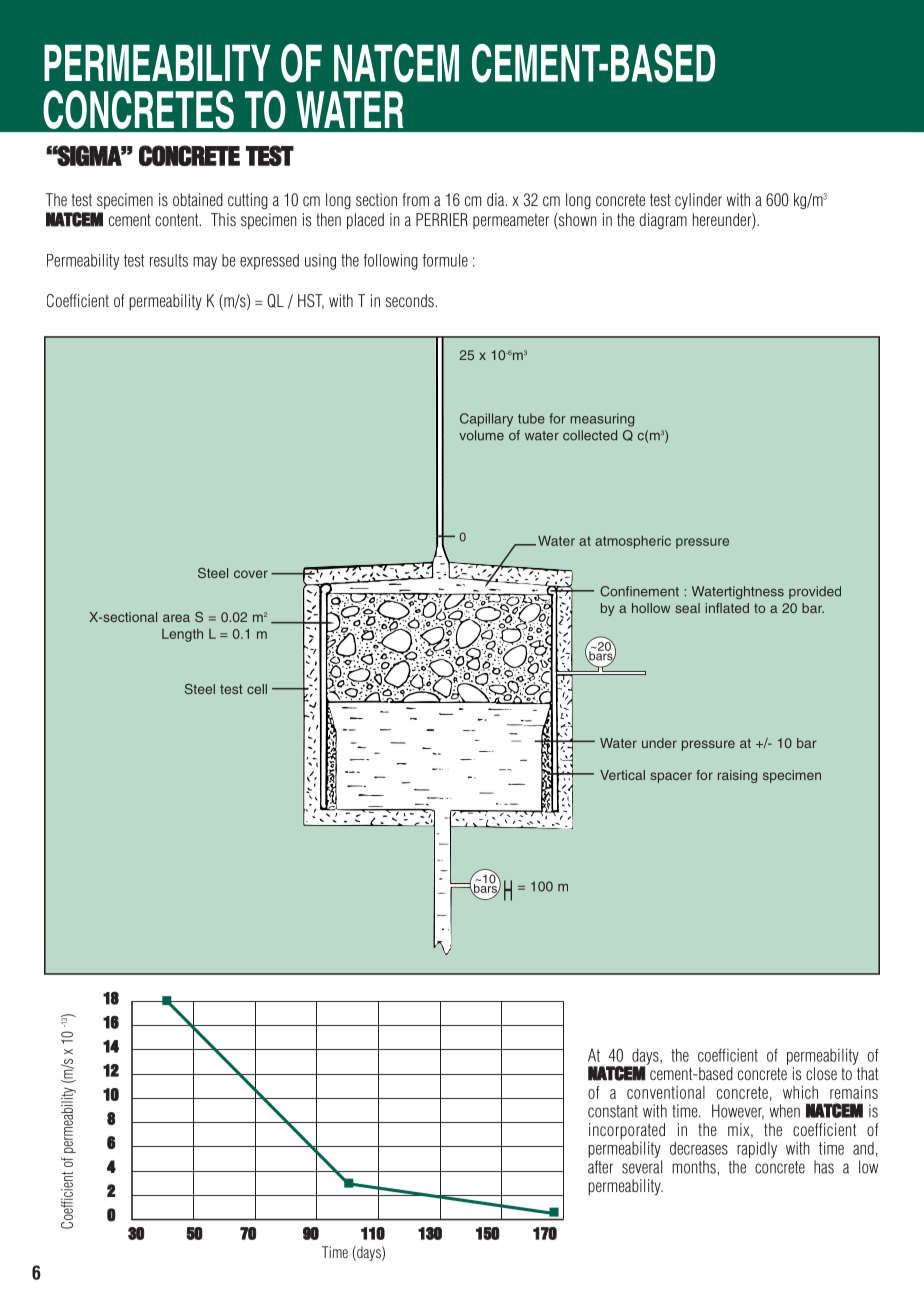 This image has height=1308, width=924. What do you see at coordinates (737, 776) in the image?
I see `raising` at bounding box center [737, 776].
